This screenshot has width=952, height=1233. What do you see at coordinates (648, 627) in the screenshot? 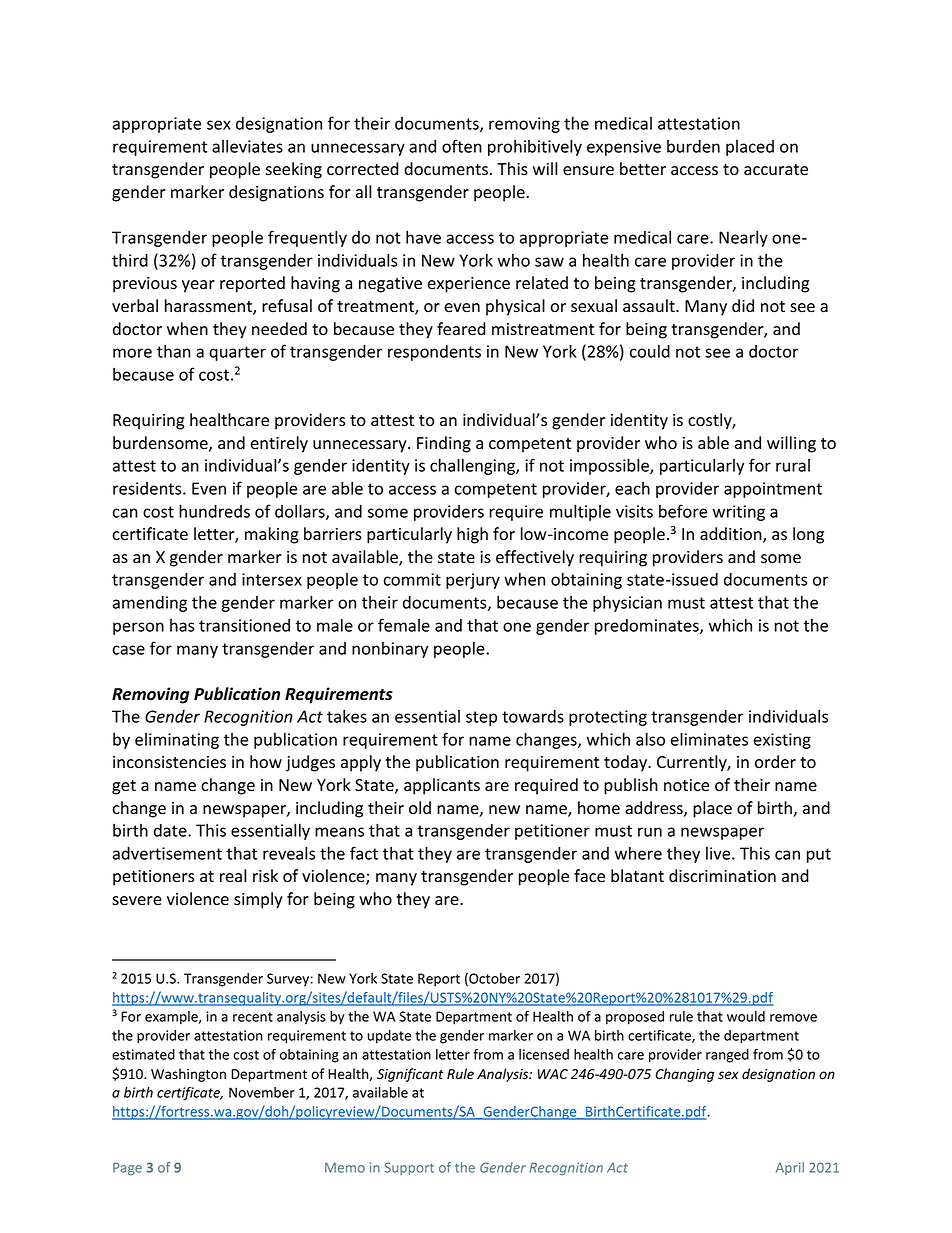
I see `predominates` at bounding box center [648, 627].
